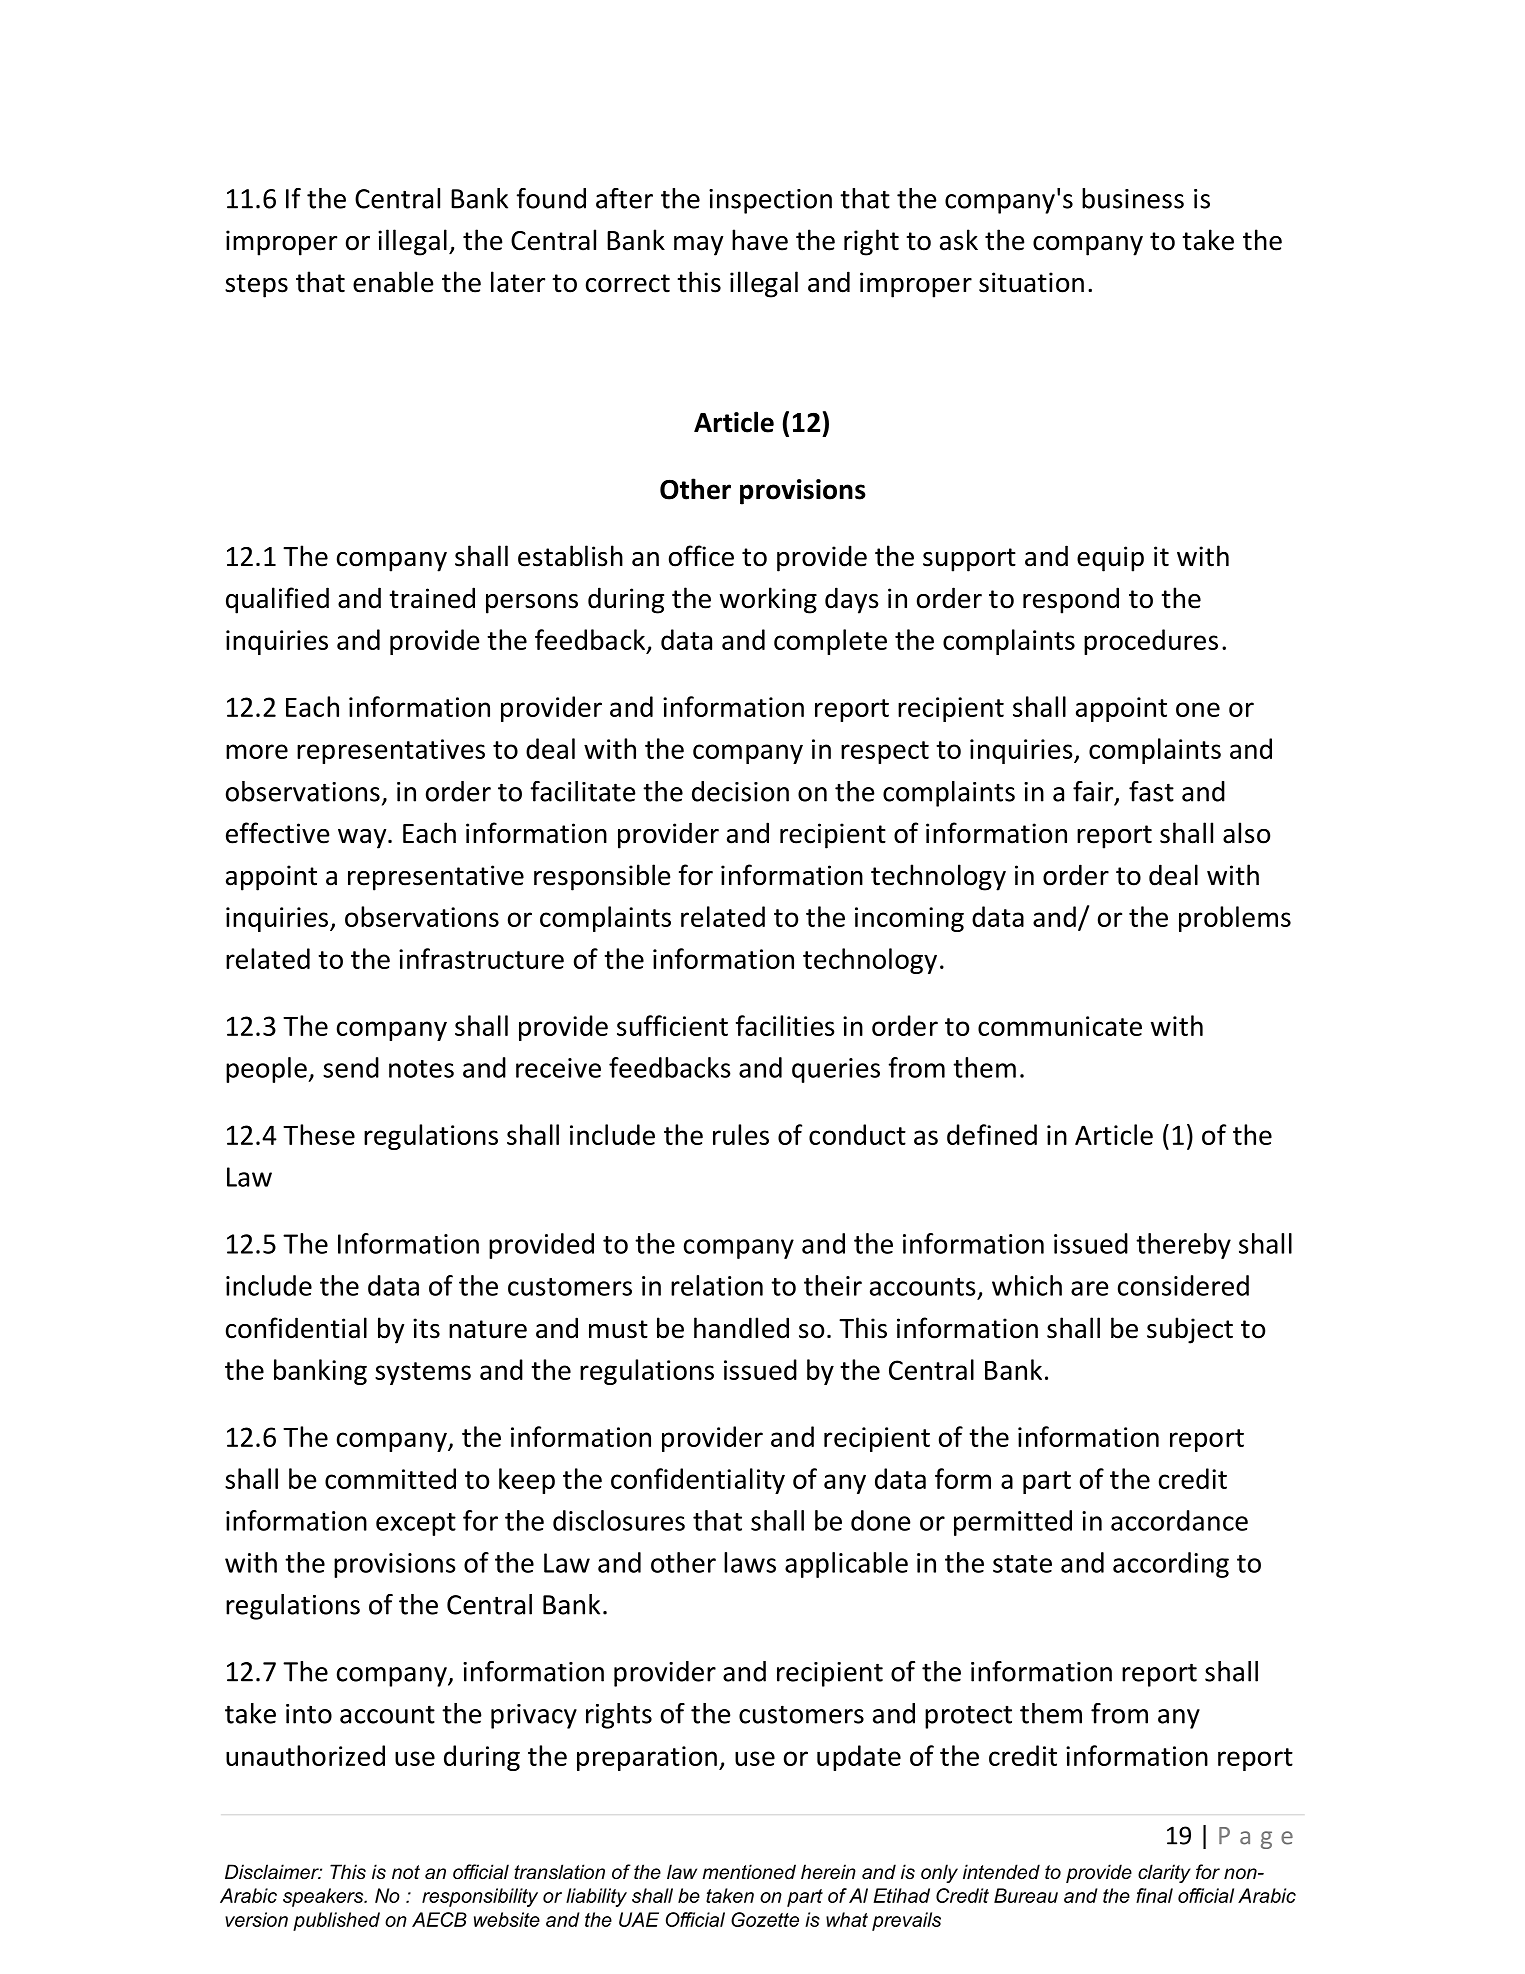  I want to click on communicate, so click(1060, 1026).
